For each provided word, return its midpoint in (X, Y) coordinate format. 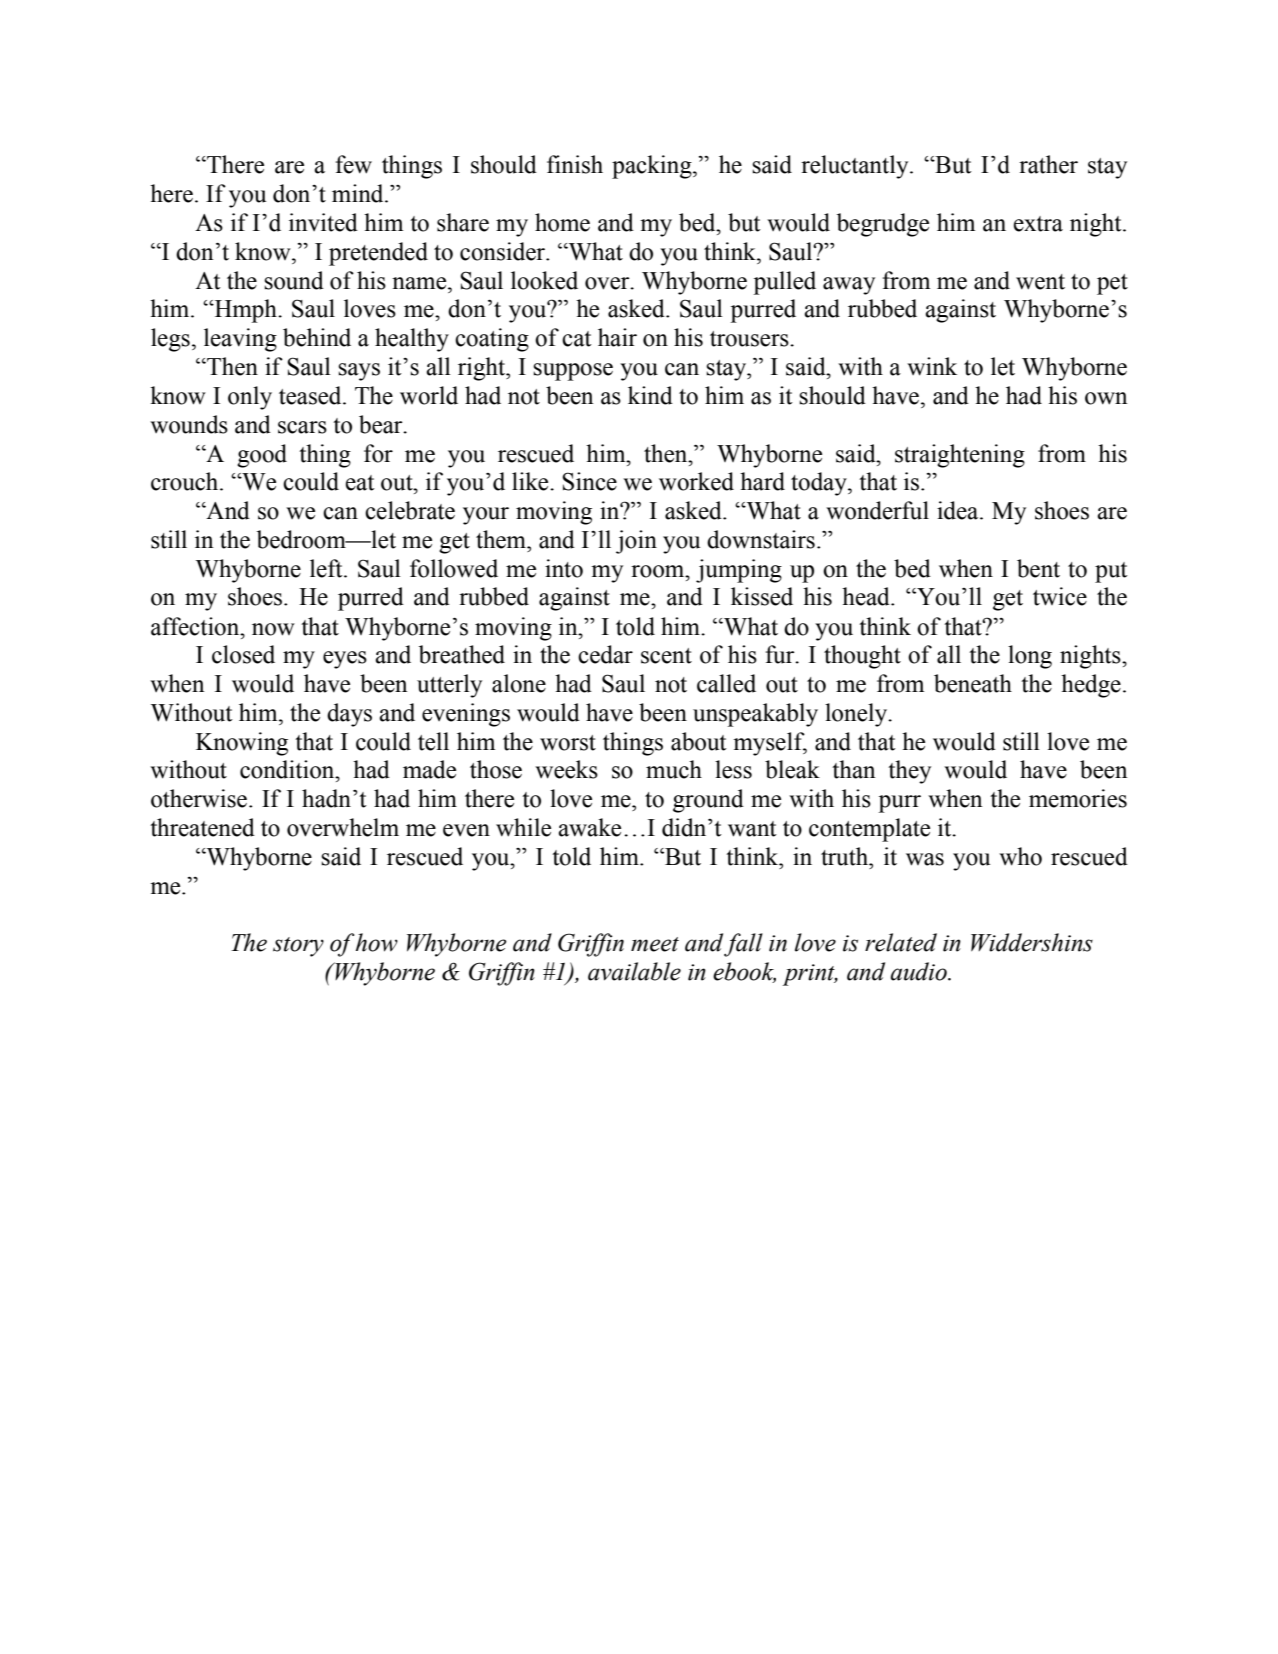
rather (1048, 164)
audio (920, 971)
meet (655, 944)
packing (653, 167)
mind (359, 193)
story (298, 947)
